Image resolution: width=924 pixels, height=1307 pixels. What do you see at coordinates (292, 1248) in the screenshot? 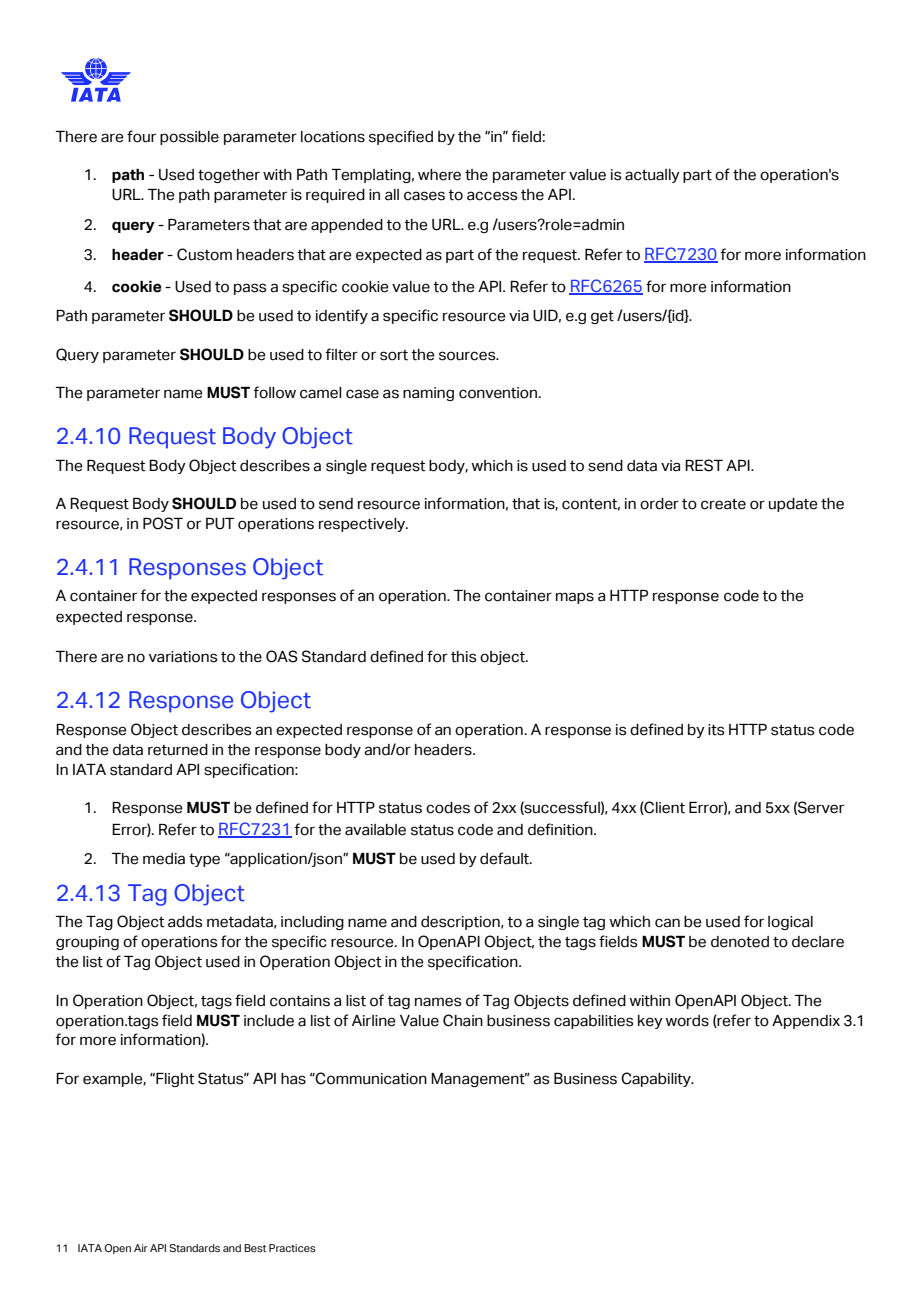
I see `Practices` at bounding box center [292, 1248].
